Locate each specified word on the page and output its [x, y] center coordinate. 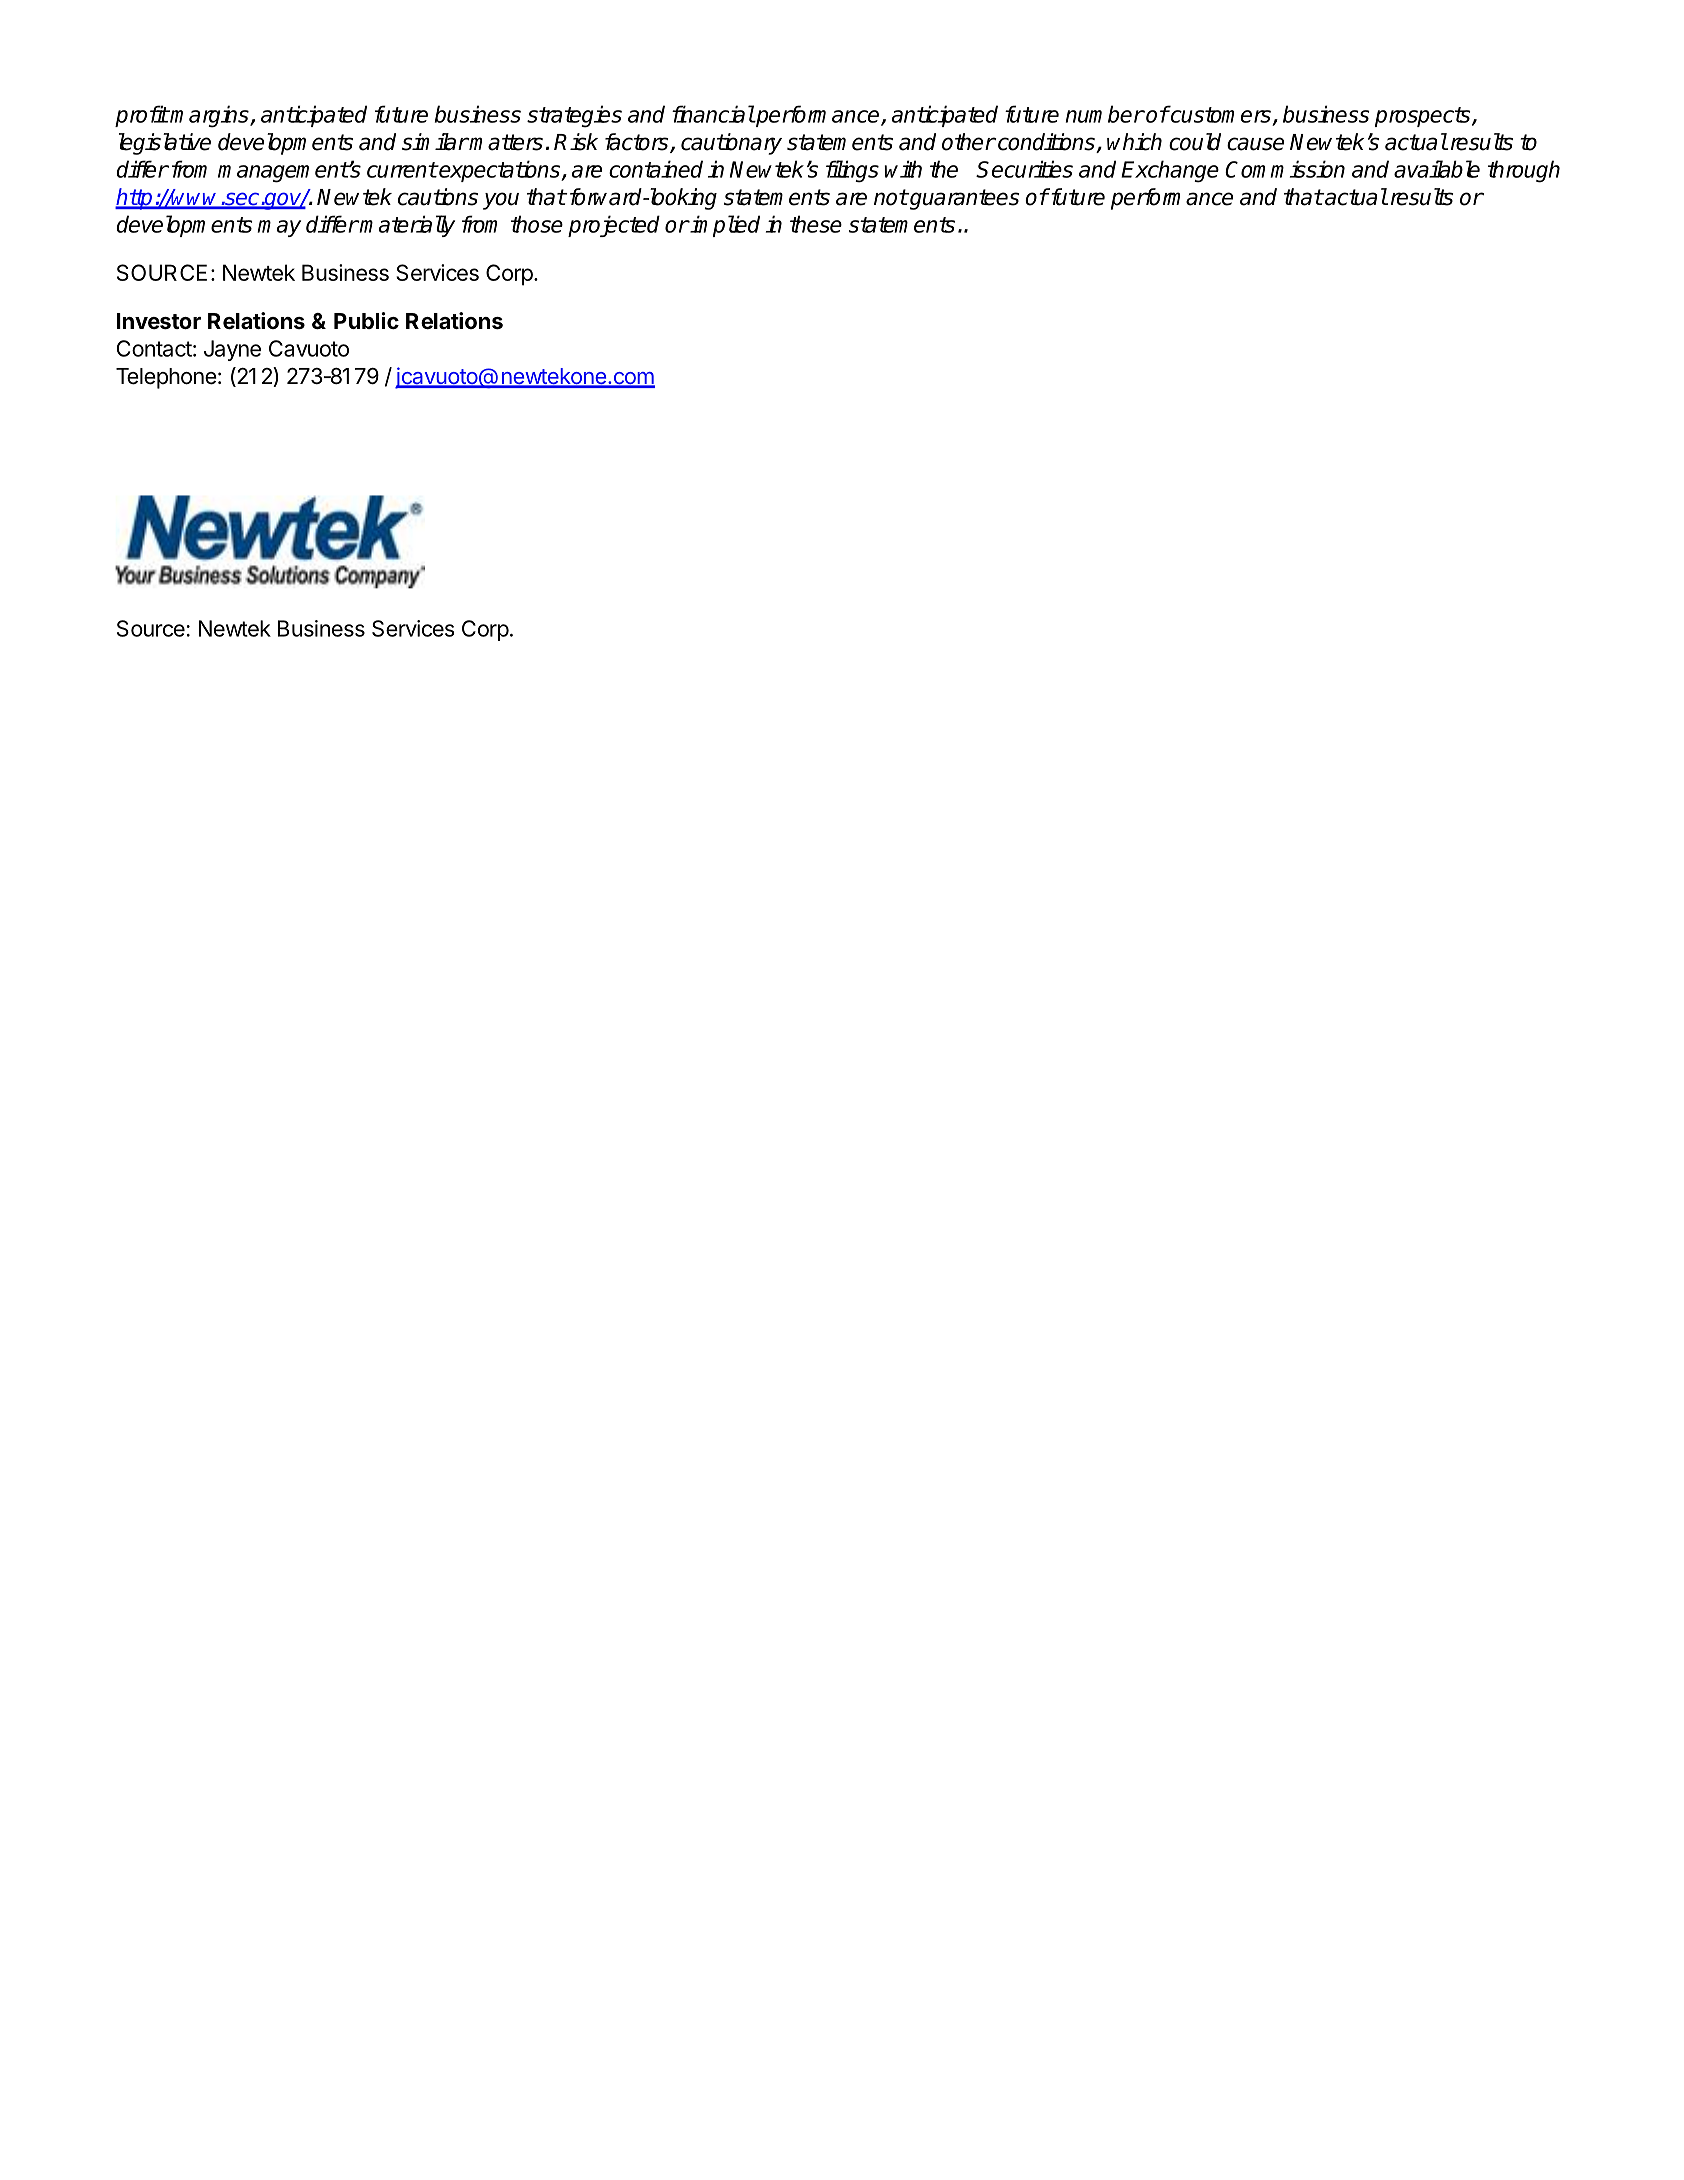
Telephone [166, 378]
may [279, 228]
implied [724, 226]
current [402, 170]
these [816, 224]
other [968, 142]
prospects [1424, 117]
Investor [159, 321]
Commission [1285, 169]
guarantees [963, 199]
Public [366, 320]
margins [210, 116]
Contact [154, 348]
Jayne [232, 350]
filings [852, 171]
